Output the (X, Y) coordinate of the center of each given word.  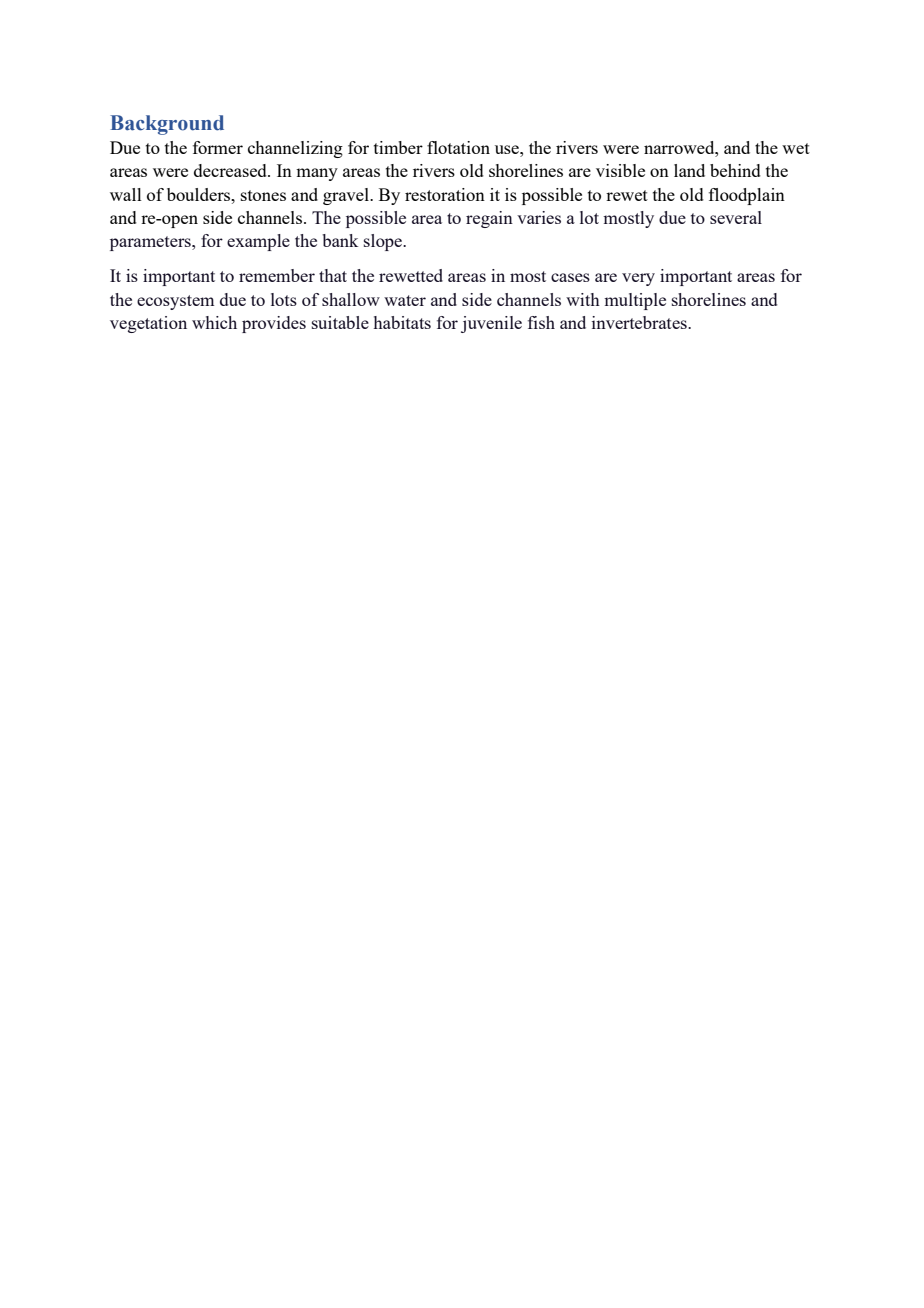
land (689, 170)
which (214, 322)
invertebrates (640, 322)
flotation (458, 147)
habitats (402, 322)
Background (167, 125)
